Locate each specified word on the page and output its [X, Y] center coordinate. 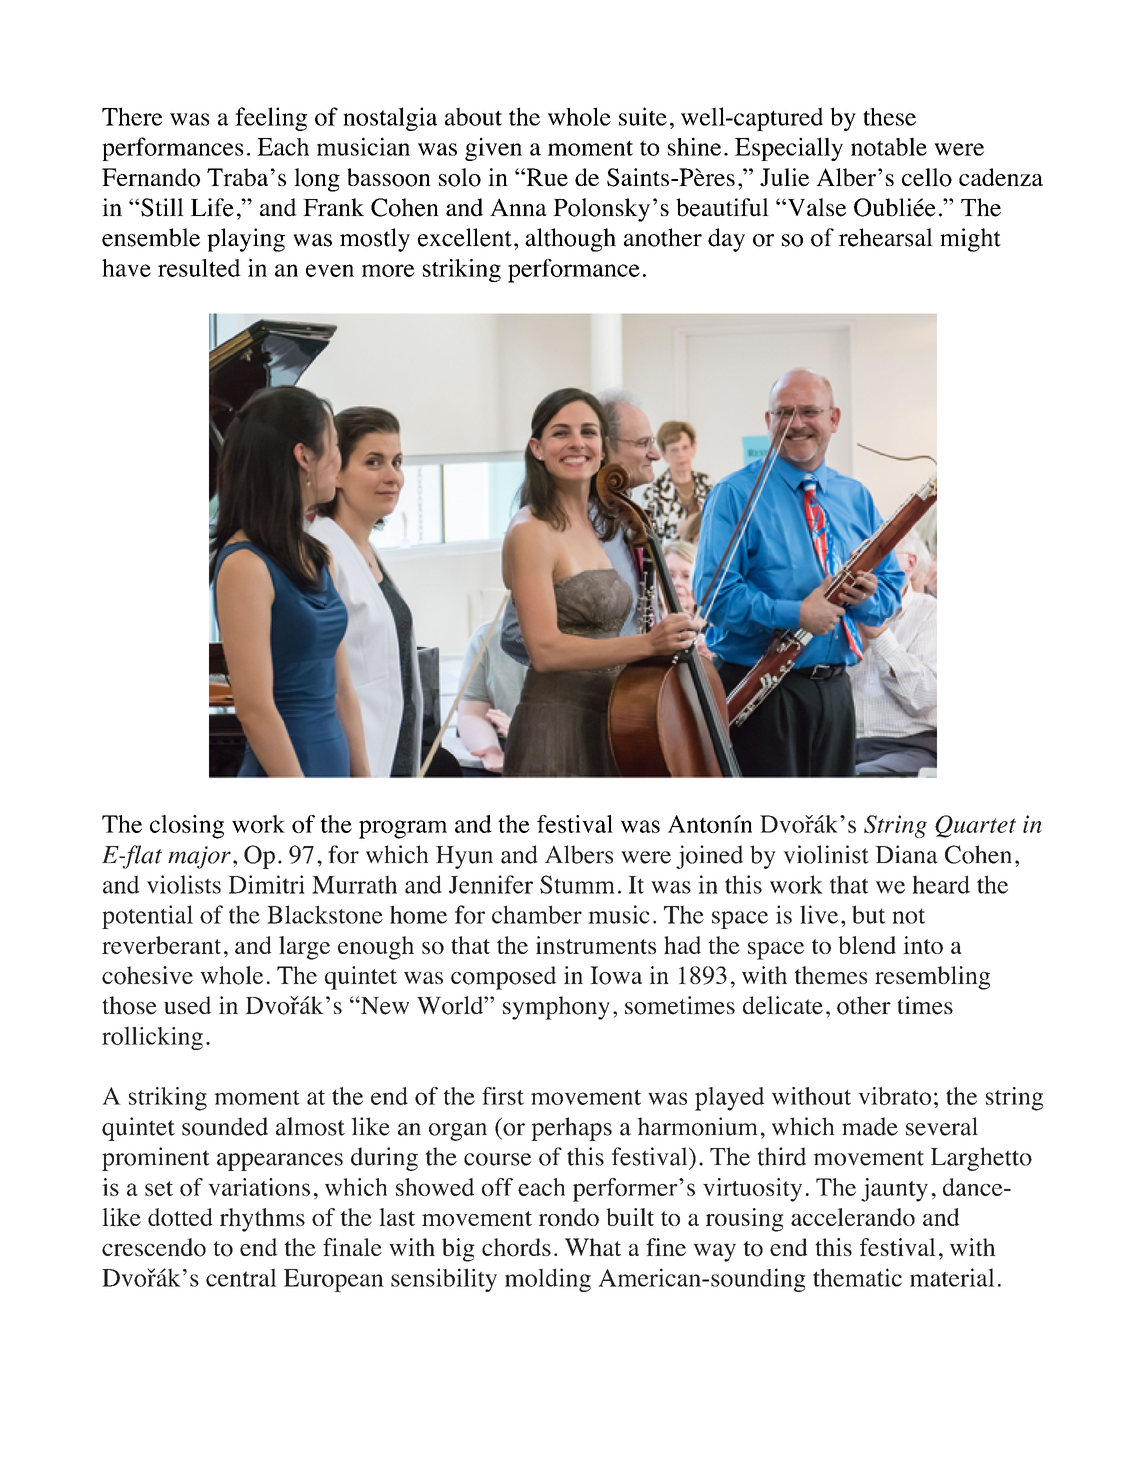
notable [889, 146]
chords [516, 1247]
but [868, 914]
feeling [271, 119]
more [388, 270]
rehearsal [886, 237]
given [493, 149]
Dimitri [267, 884]
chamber [537, 914]
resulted [199, 268]
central [241, 1277]
